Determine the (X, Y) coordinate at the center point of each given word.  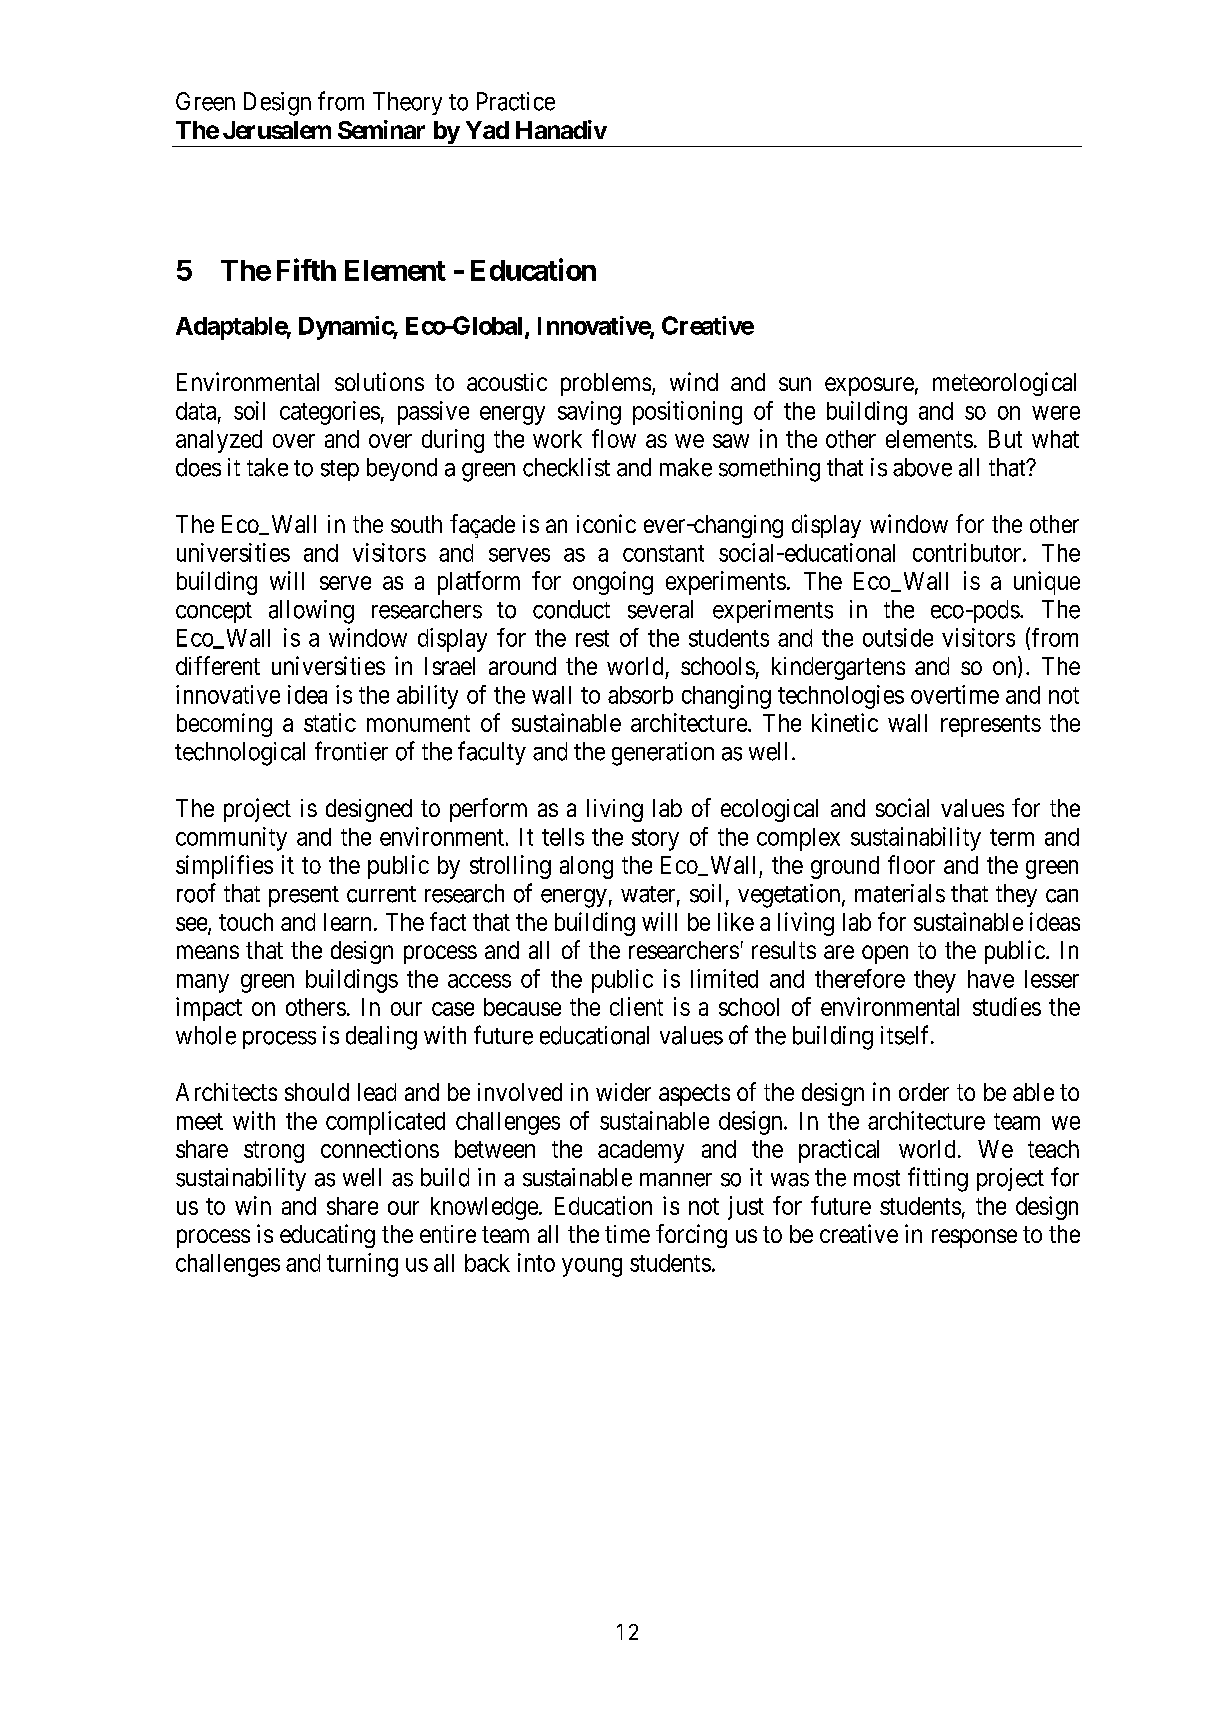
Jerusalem (277, 130)
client (636, 1006)
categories (330, 413)
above (922, 467)
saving (589, 413)
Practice (516, 101)
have (991, 979)
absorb (640, 695)
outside (898, 637)
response (974, 1238)
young (592, 1267)
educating (327, 1236)
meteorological (1004, 384)
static (330, 722)
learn (347, 922)
